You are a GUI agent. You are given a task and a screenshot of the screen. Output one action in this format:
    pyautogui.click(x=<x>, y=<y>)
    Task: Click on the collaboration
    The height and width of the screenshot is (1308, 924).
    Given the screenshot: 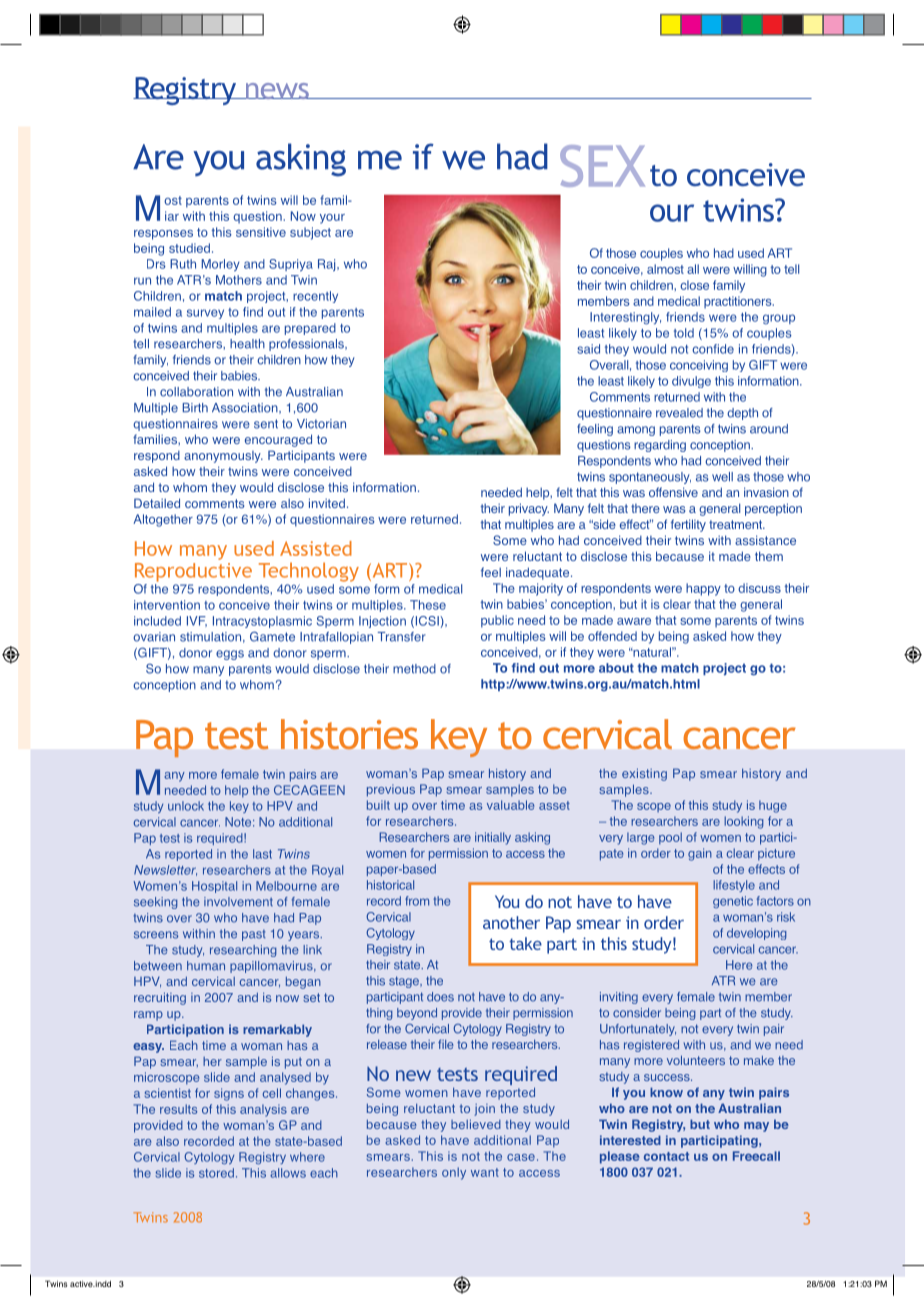 What is the action you would take?
    pyautogui.click(x=196, y=392)
